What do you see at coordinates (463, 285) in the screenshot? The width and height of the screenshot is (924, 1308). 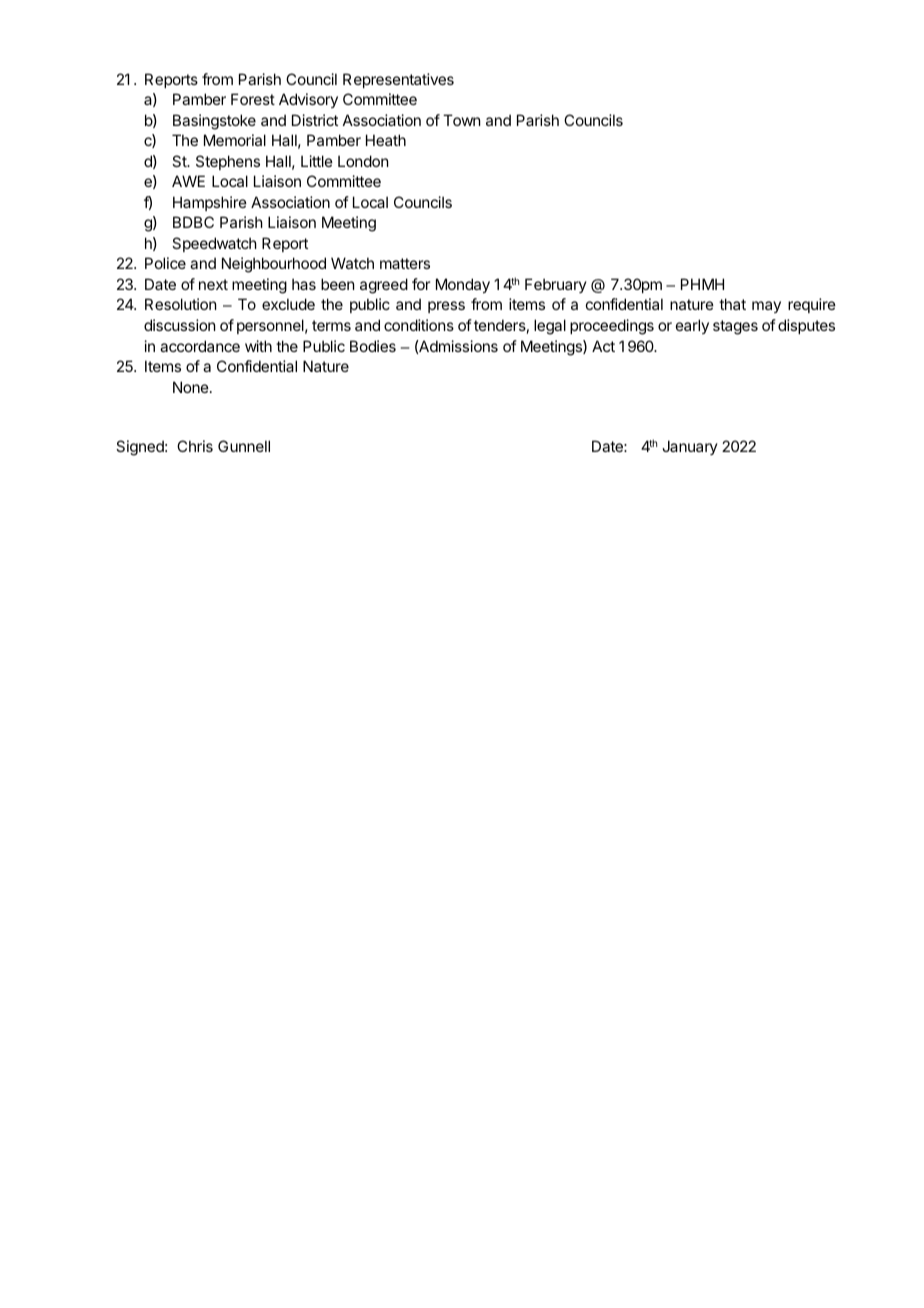 I see `Monday` at bounding box center [463, 285].
